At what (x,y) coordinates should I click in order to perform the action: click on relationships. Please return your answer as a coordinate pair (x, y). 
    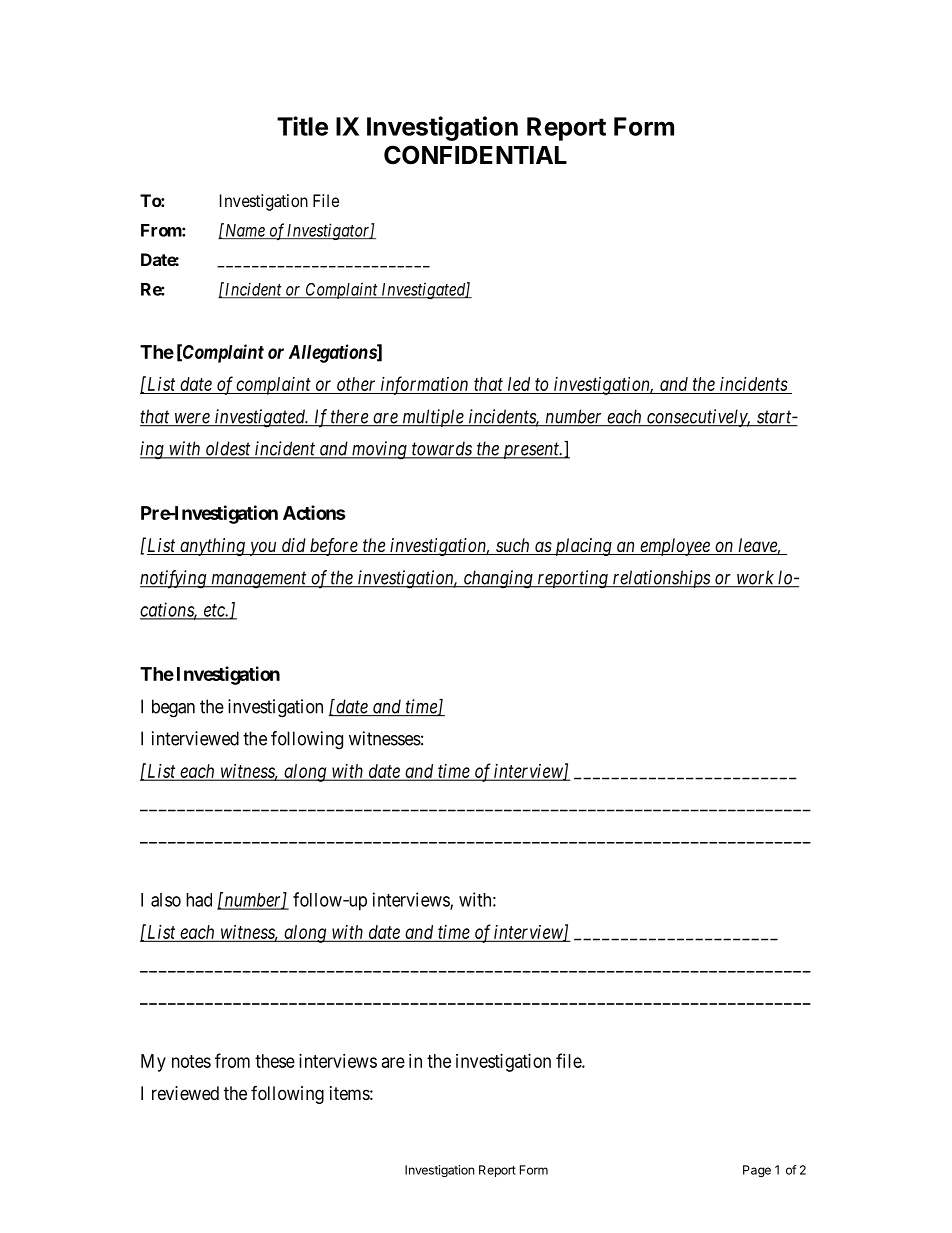
    Looking at the image, I should click on (661, 579).
